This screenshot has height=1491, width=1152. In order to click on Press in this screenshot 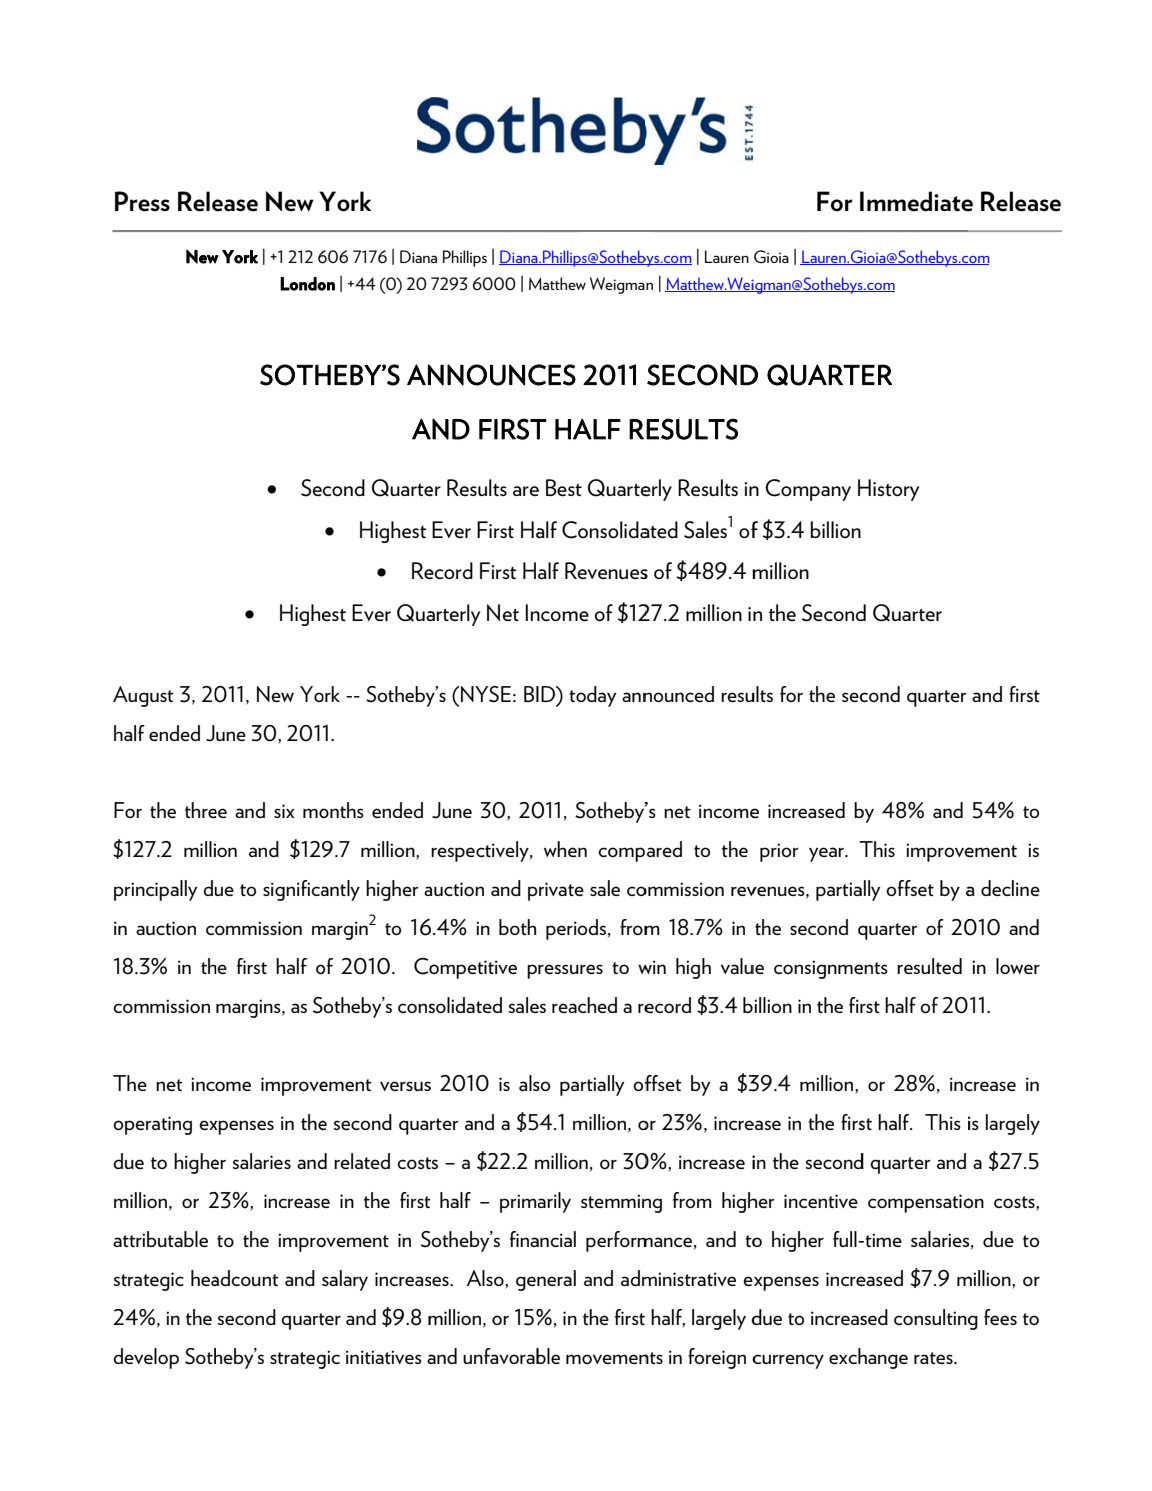, I will do `click(142, 201)`.
